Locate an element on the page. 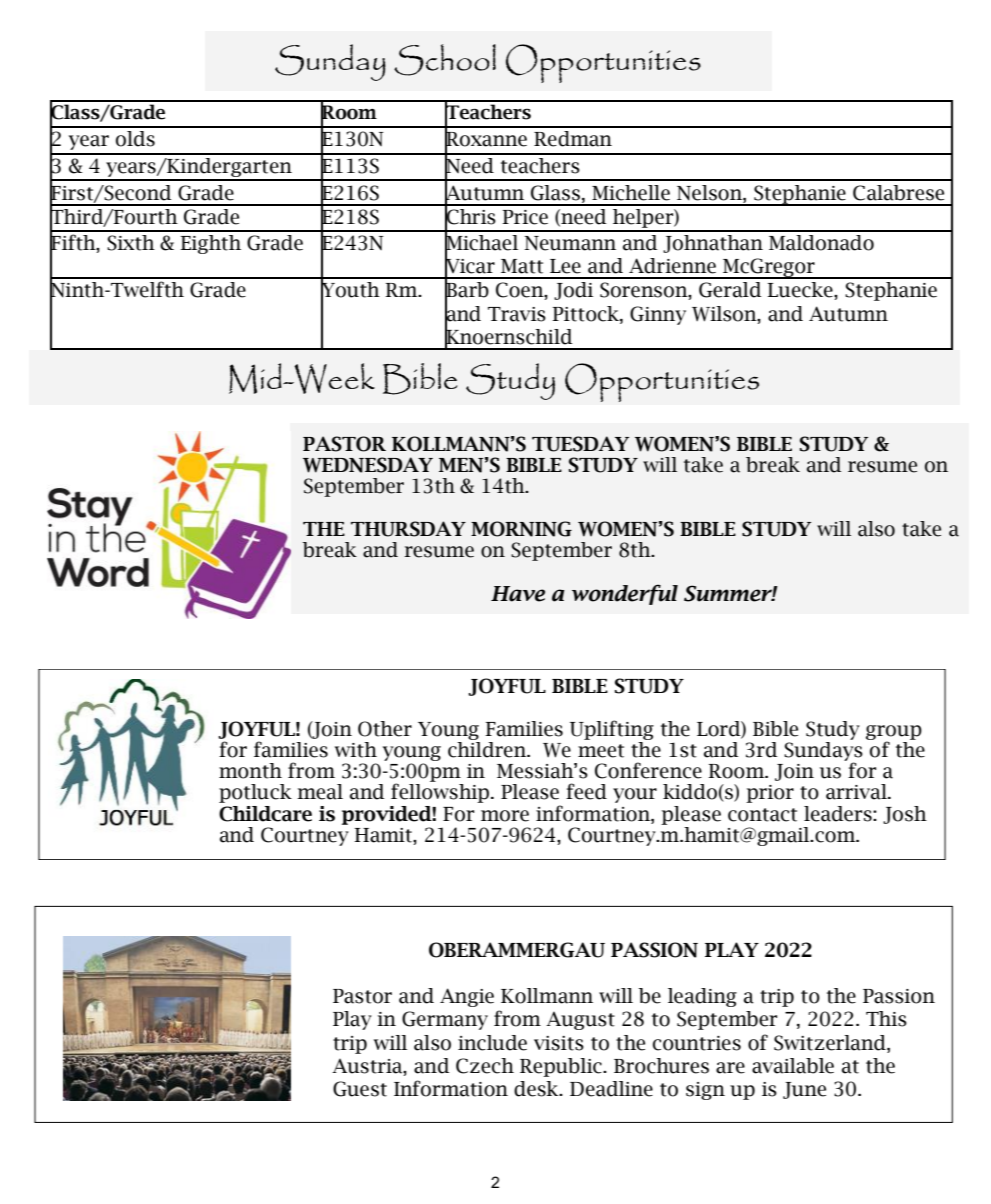 The image size is (991, 1204). WEDNESDAY is located at coordinates (368, 465).
